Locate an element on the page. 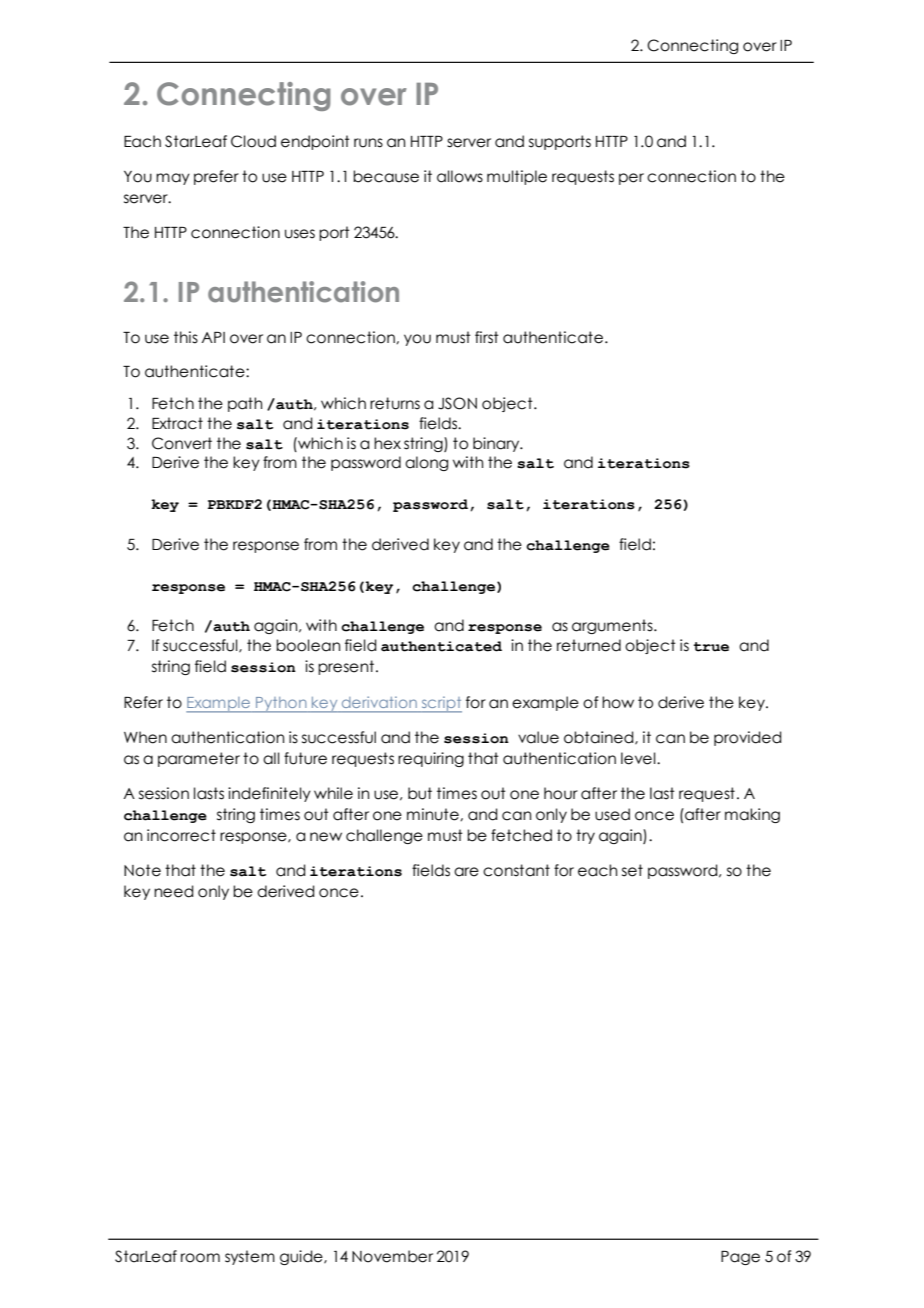 This page has height=1308, width=924. are is located at coordinates (466, 872).
